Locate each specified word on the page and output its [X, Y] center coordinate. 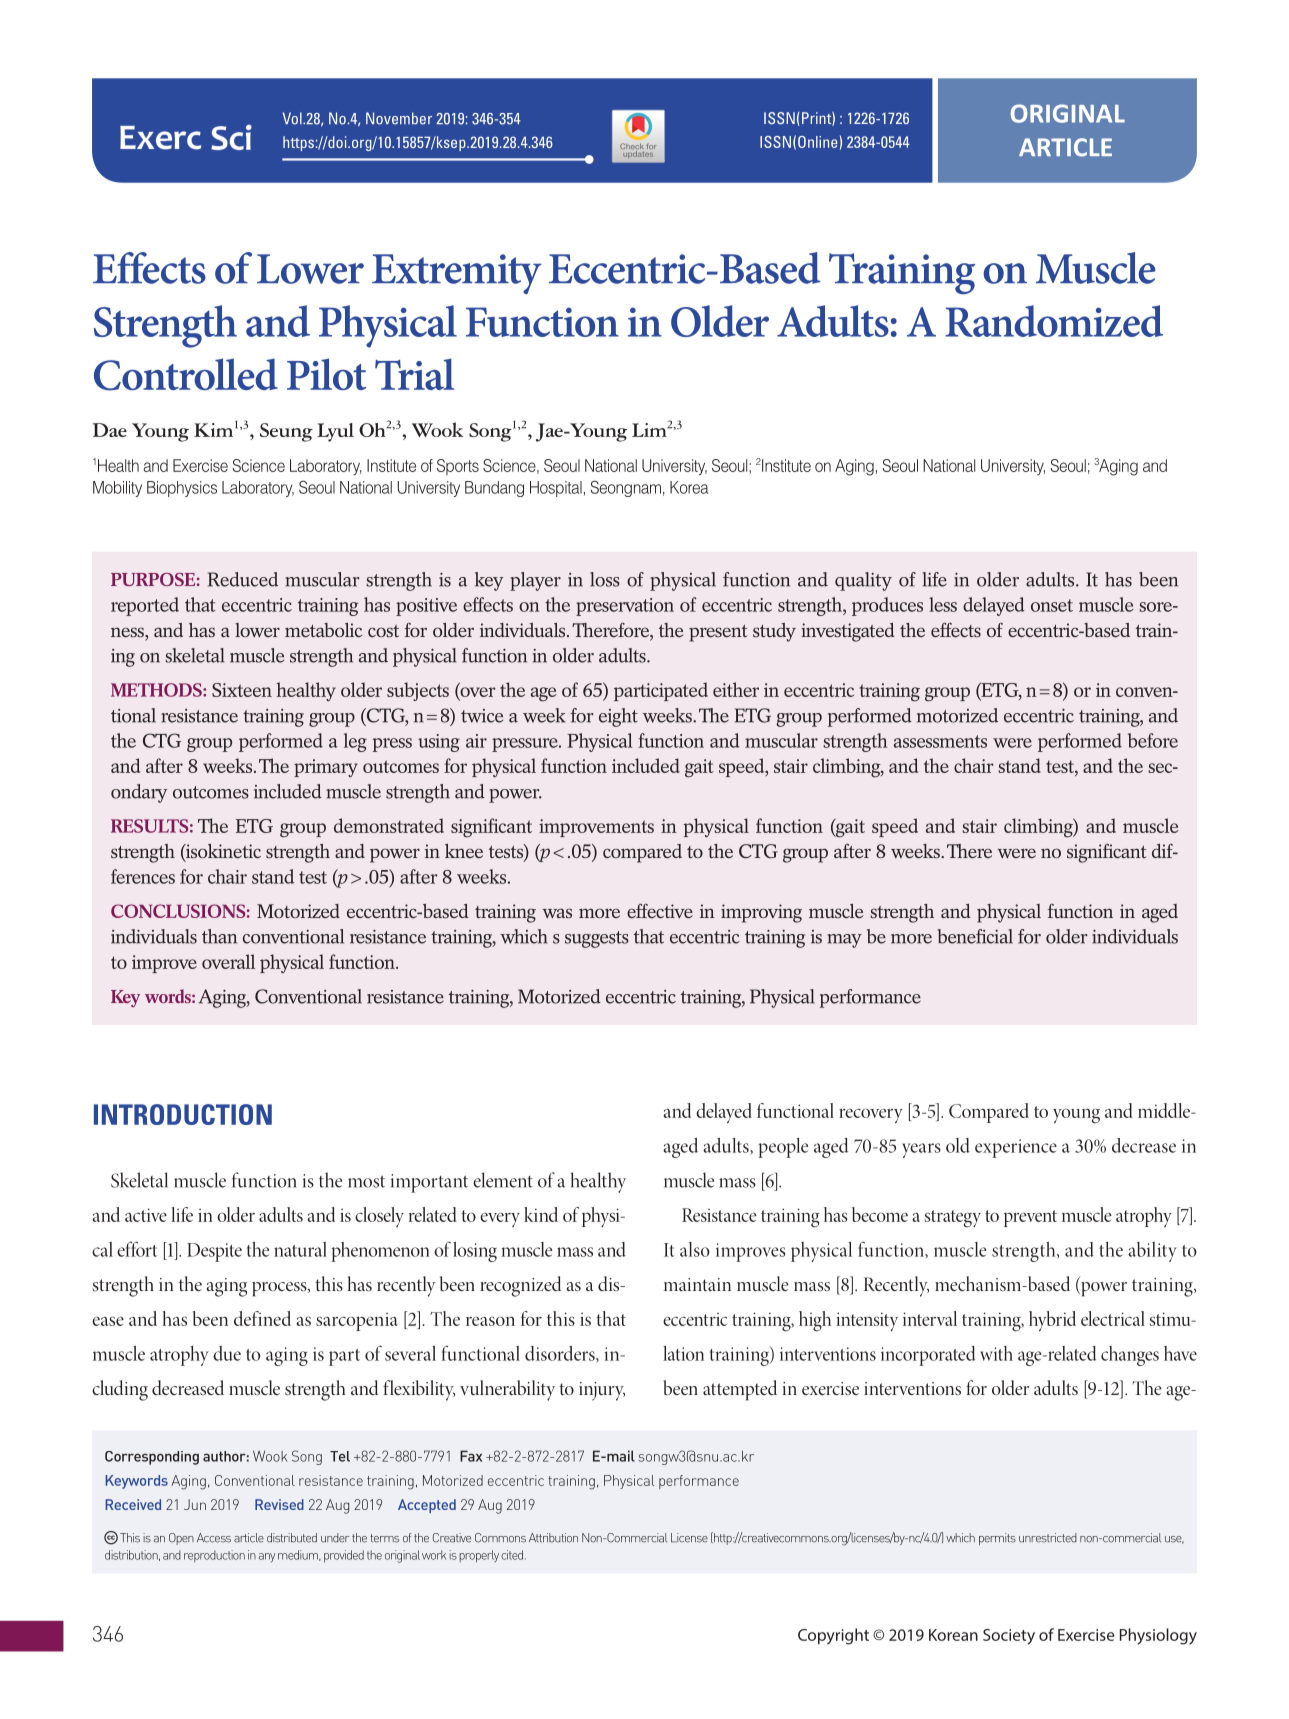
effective [660, 910]
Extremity [457, 274]
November [399, 118]
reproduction [214, 1556]
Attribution [553, 1538]
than [219, 936]
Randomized [1054, 321]
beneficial [975, 936]
